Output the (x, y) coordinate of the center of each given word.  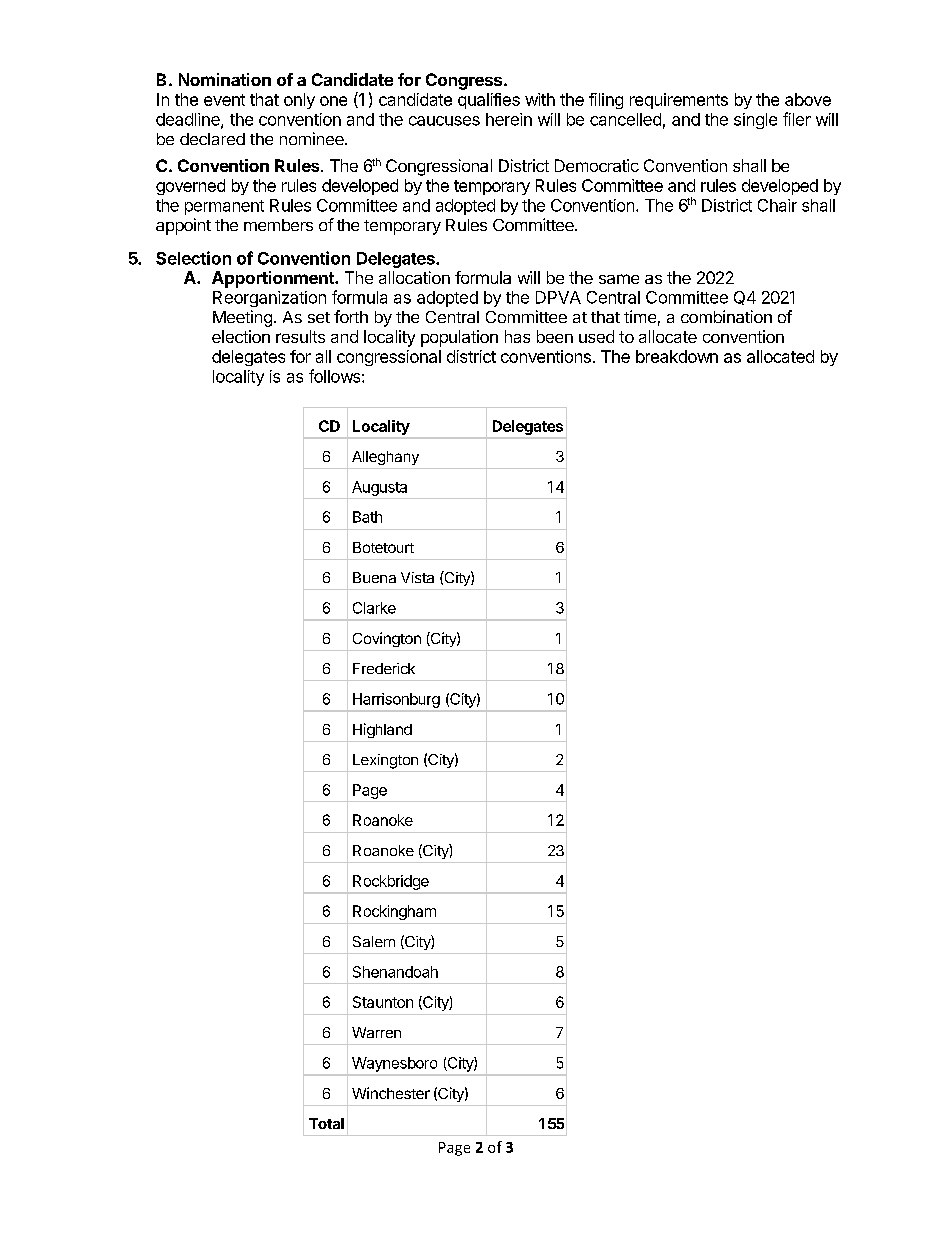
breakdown (677, 356)
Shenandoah (395, 972)
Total (326, 1123)
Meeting (242, 318)
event (224, 100)
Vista (417, 577)
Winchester (391, 1093)
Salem (374, 941)
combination (726, 316)
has (517, 336)
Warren (376, 1032)
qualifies (489, 101)
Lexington (385, 761)
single (755, 121)
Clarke (374, 608)
